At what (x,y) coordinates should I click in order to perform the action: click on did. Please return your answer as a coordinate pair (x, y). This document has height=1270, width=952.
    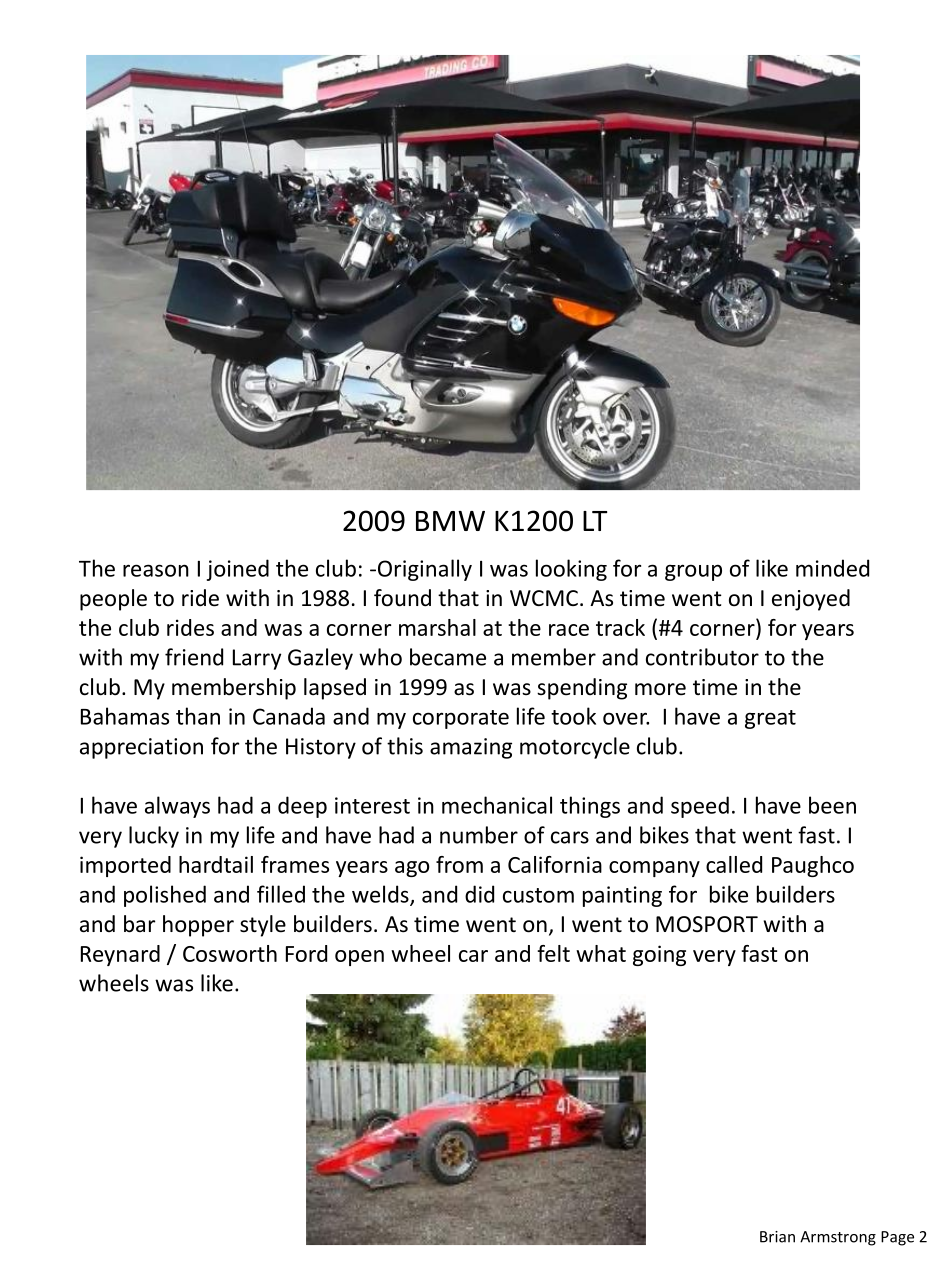
    Looking at the image, I should click on (479, 894).
